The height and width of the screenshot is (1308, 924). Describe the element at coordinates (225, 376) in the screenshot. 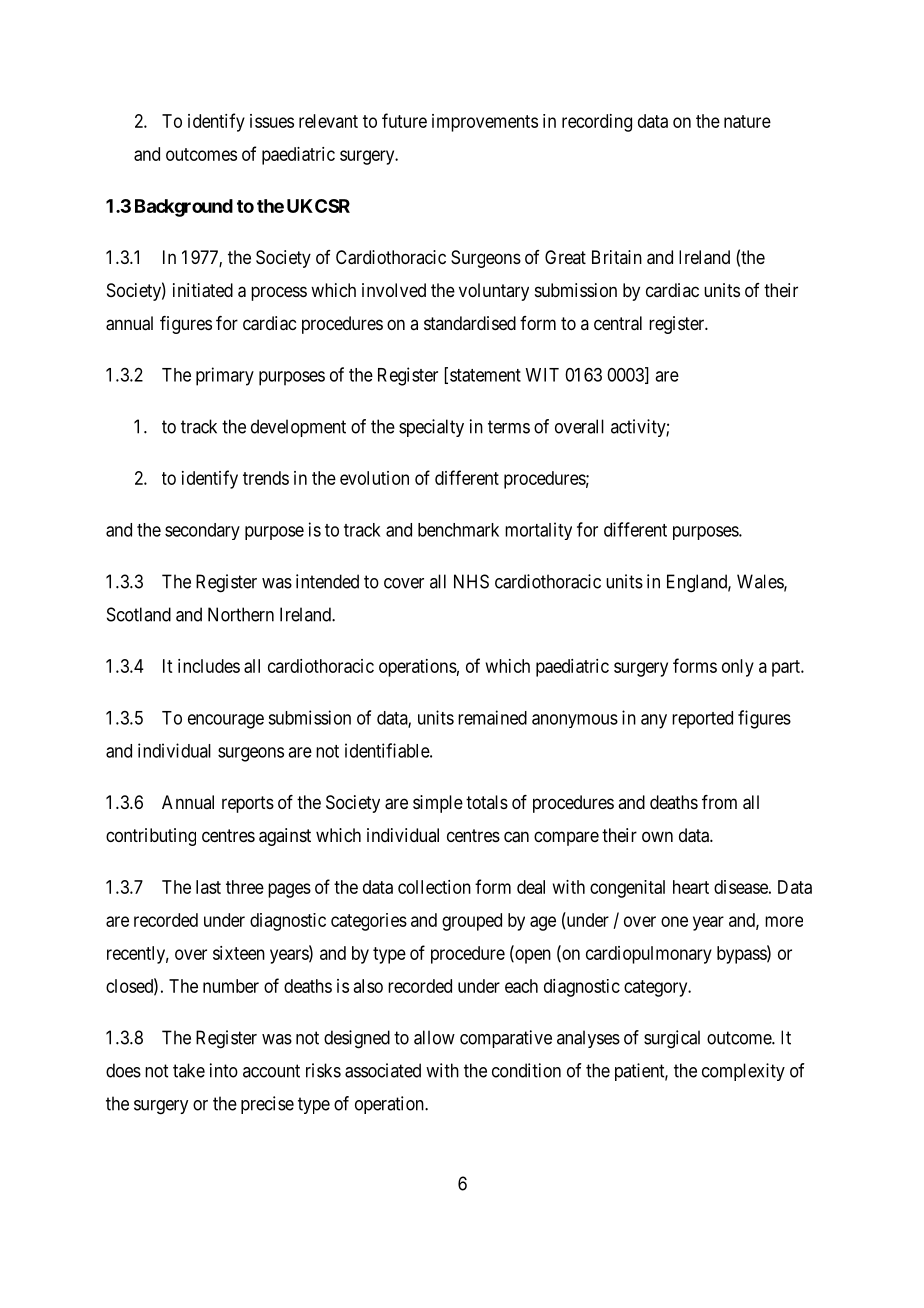

I see `primary` at that location.
